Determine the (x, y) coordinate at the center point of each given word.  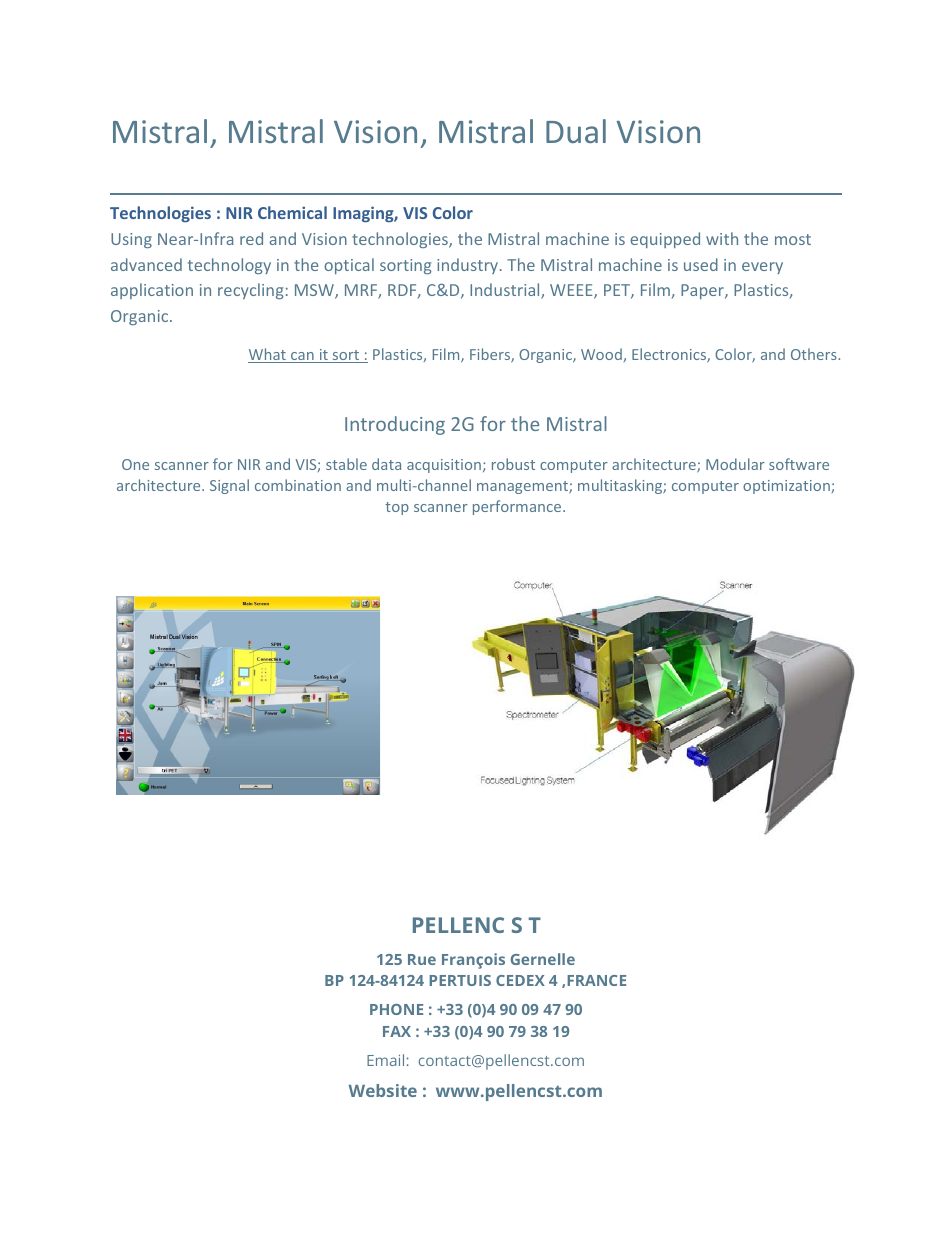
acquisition (444, 466)
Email (385, 1060)
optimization (786, 487)
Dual (576, 131)
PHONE (396, 1009)
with (722, 238)
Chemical (292, 212)
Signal (229, 486)
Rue (422, 959)
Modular (735, 464)
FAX (397, 1031)
